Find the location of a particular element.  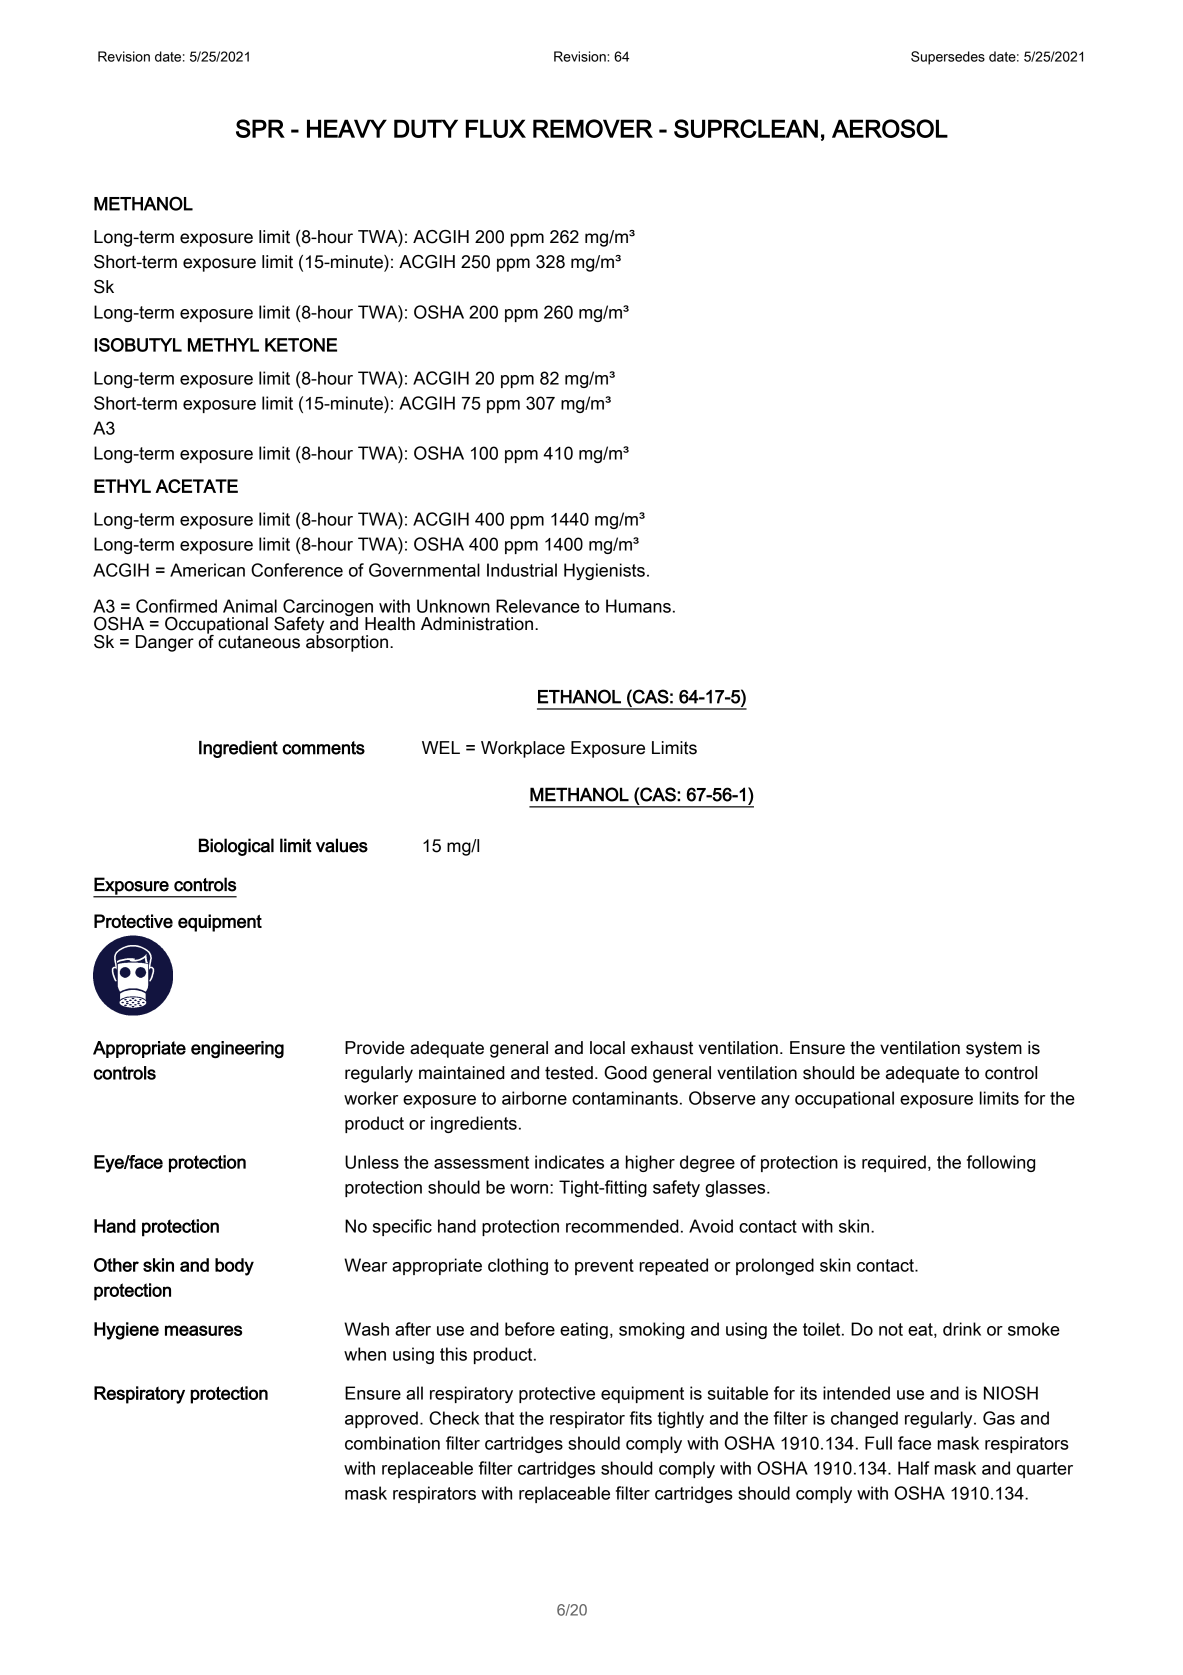

fits is located at coordinates (641, 1418).
